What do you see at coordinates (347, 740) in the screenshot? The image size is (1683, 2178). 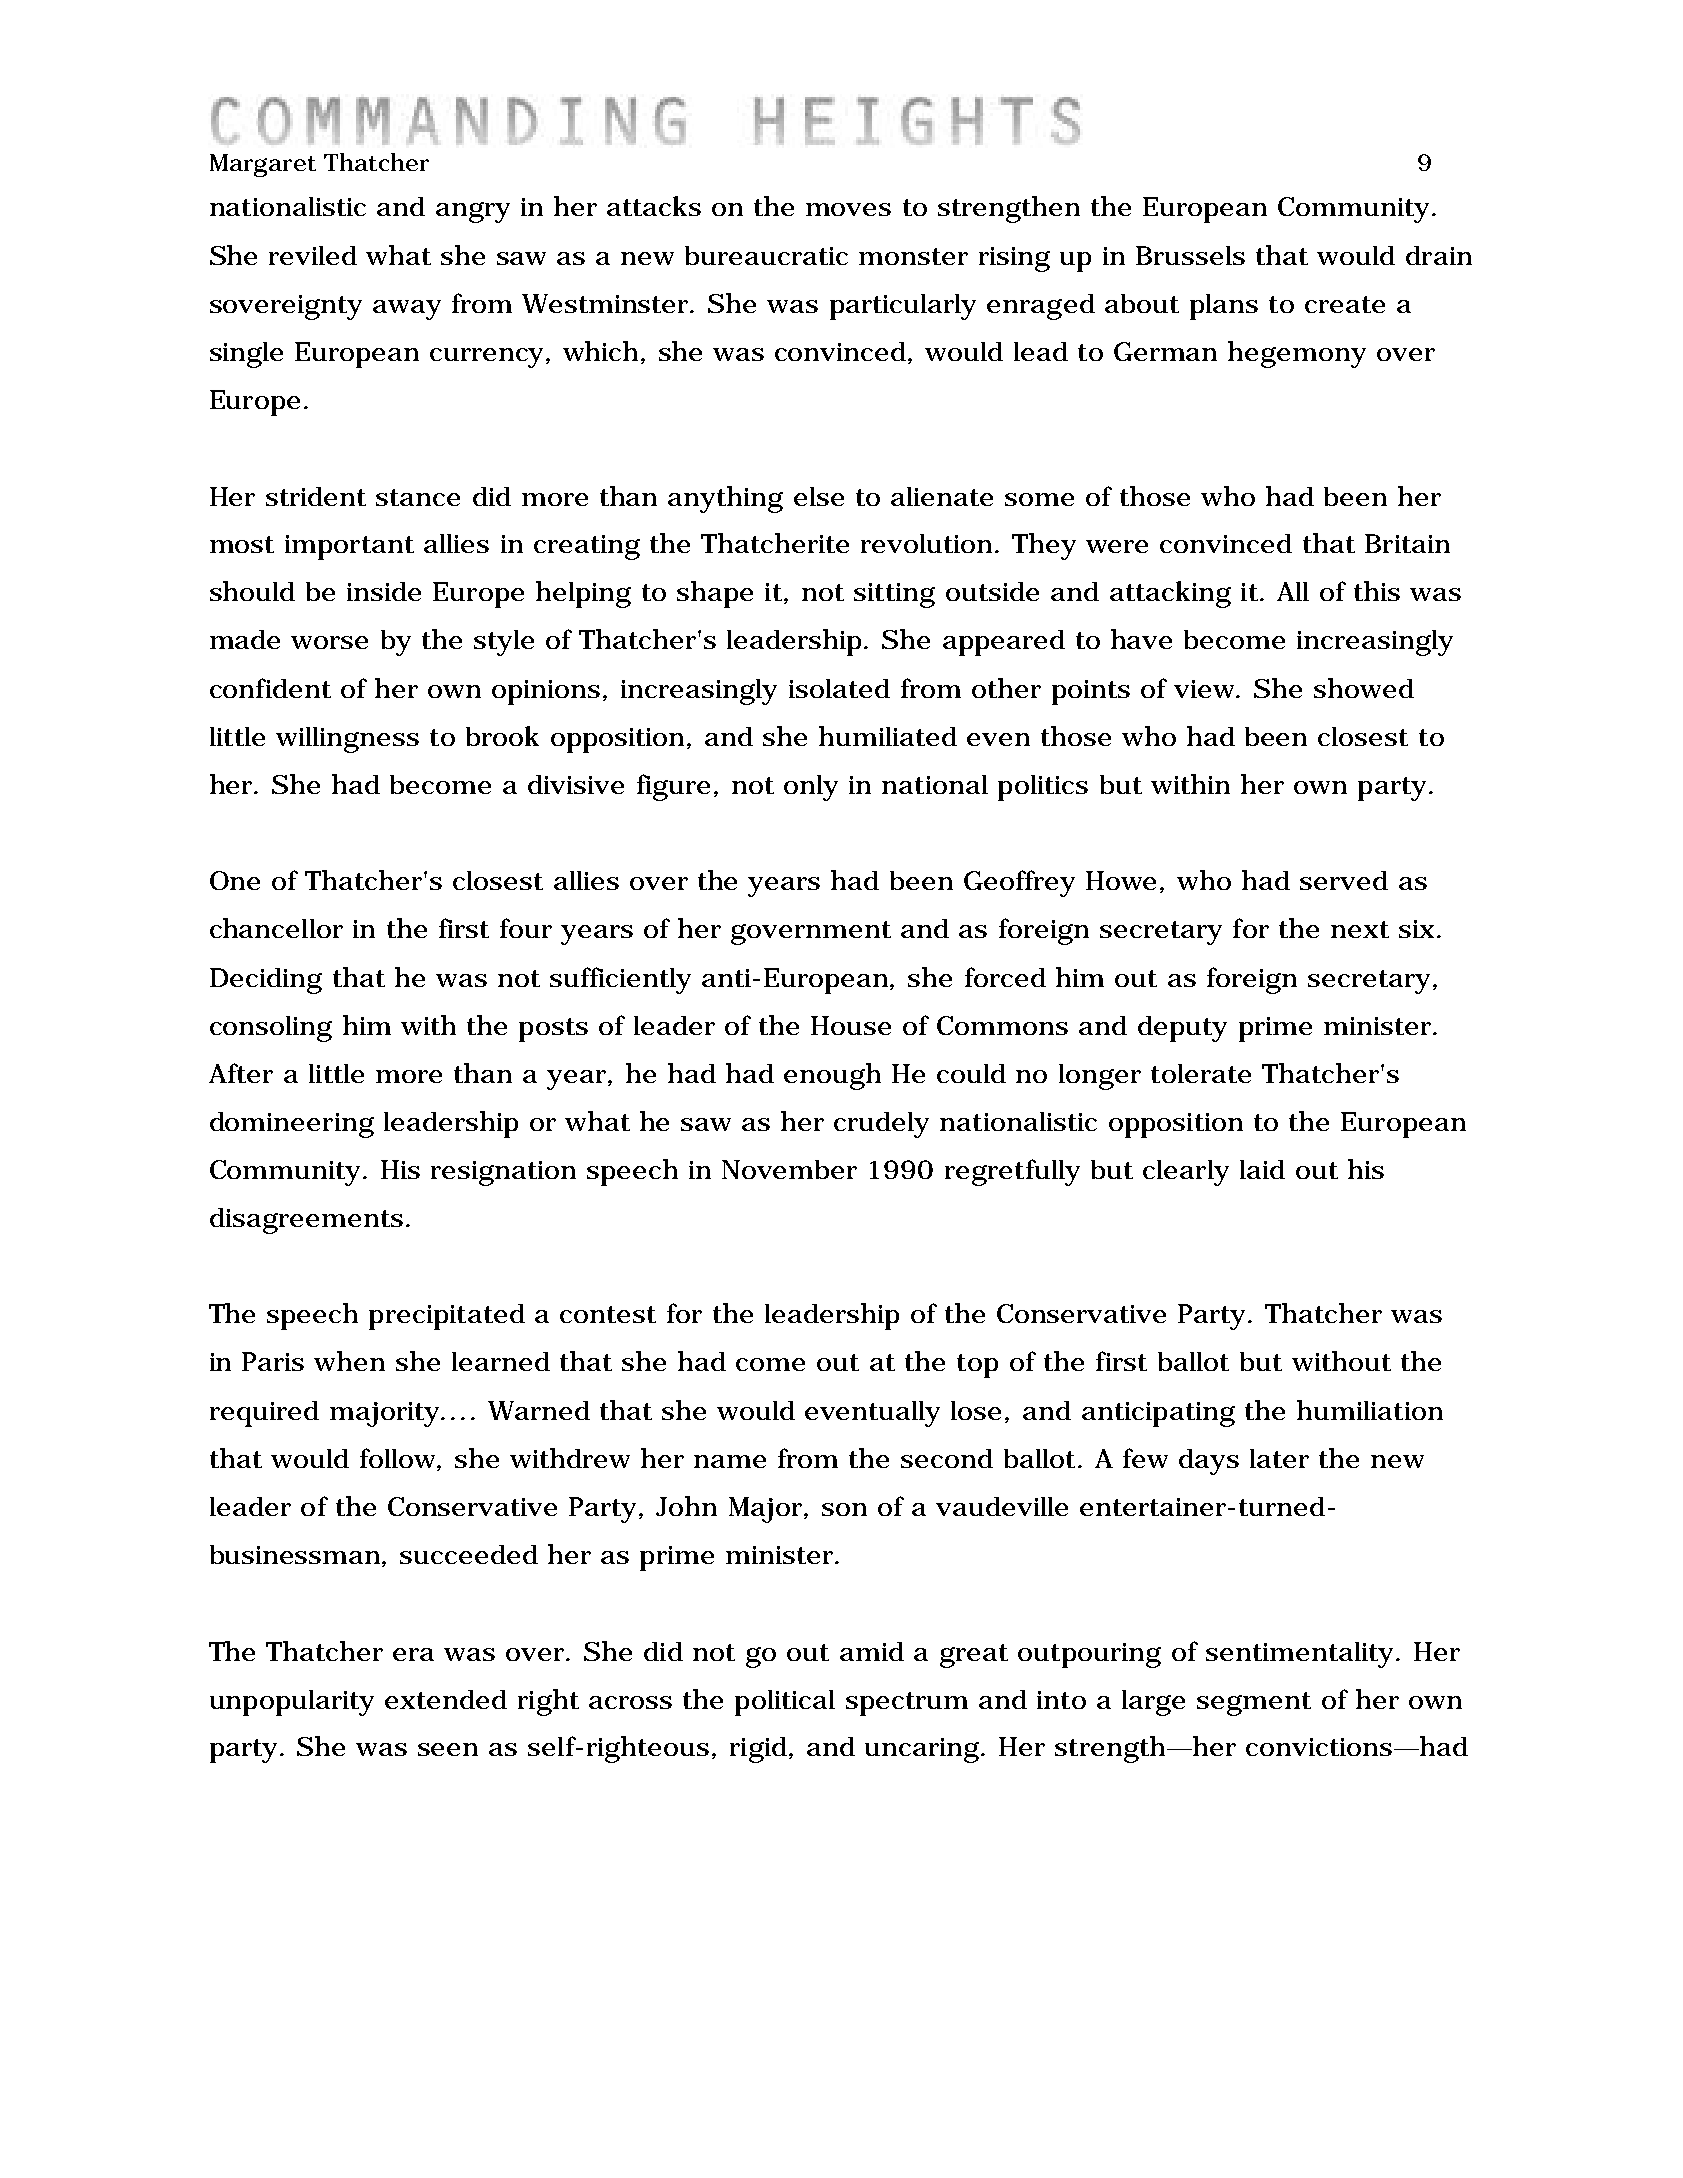 I see `willingness` at bounding box center [347, 740].
